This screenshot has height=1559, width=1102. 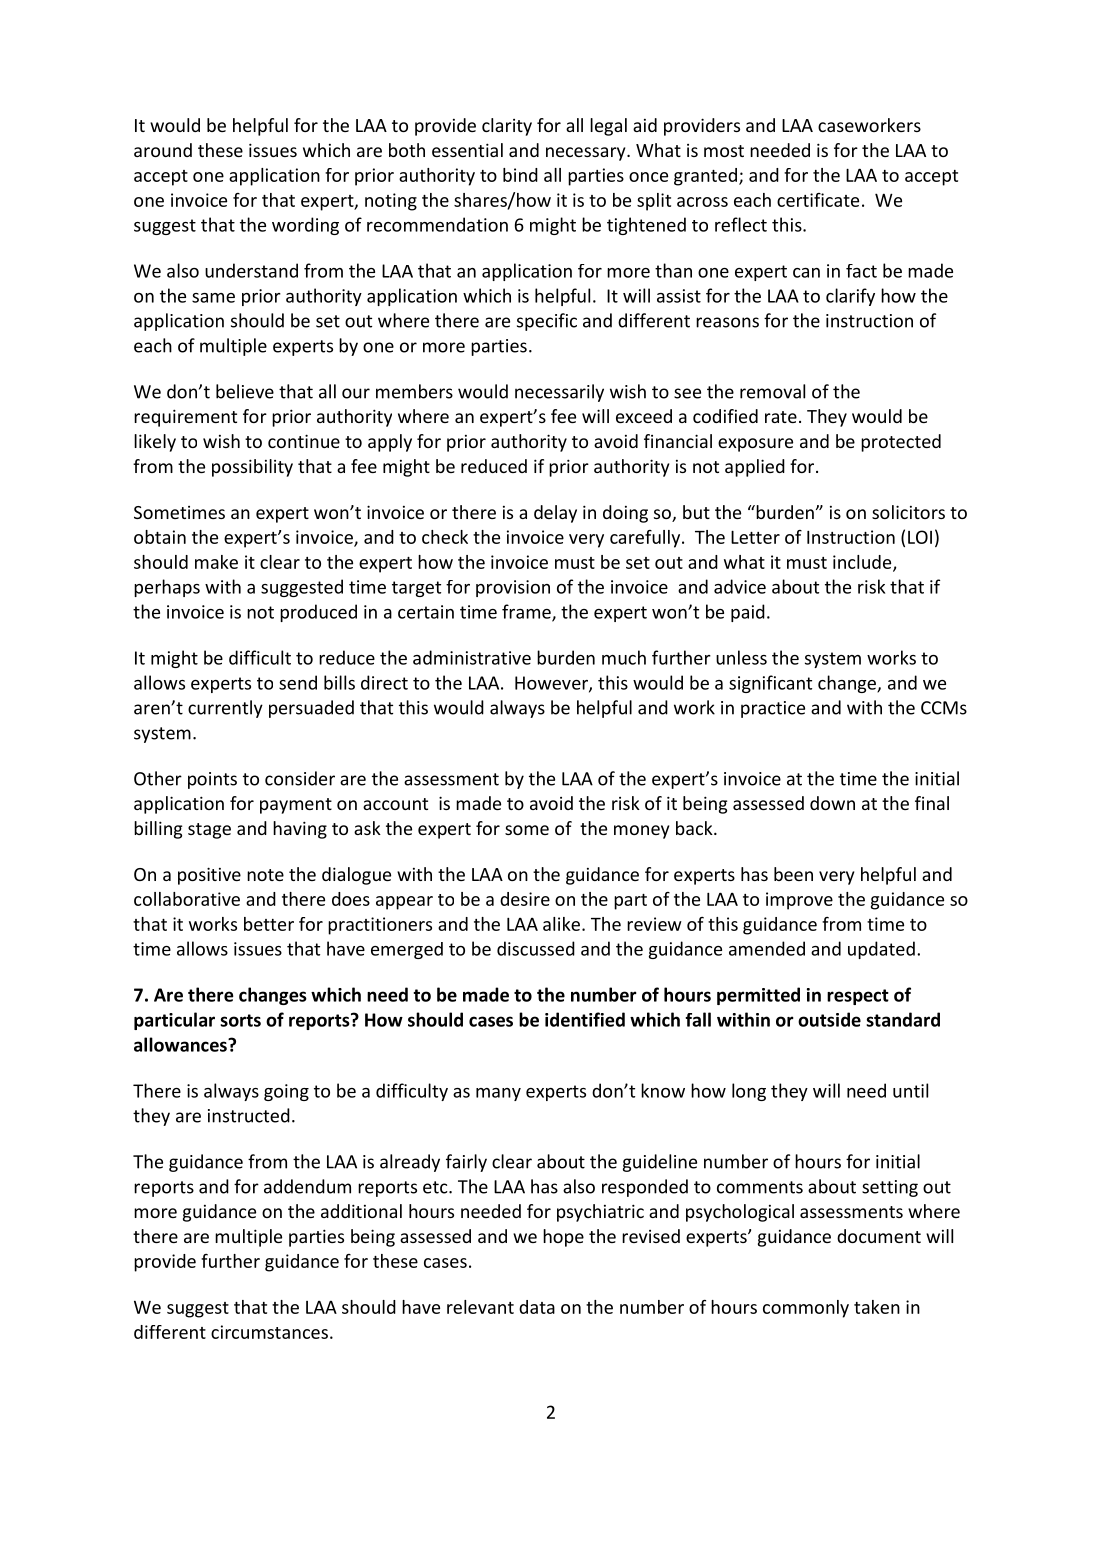 I want to click on currently, so click(x=225, y=709).
